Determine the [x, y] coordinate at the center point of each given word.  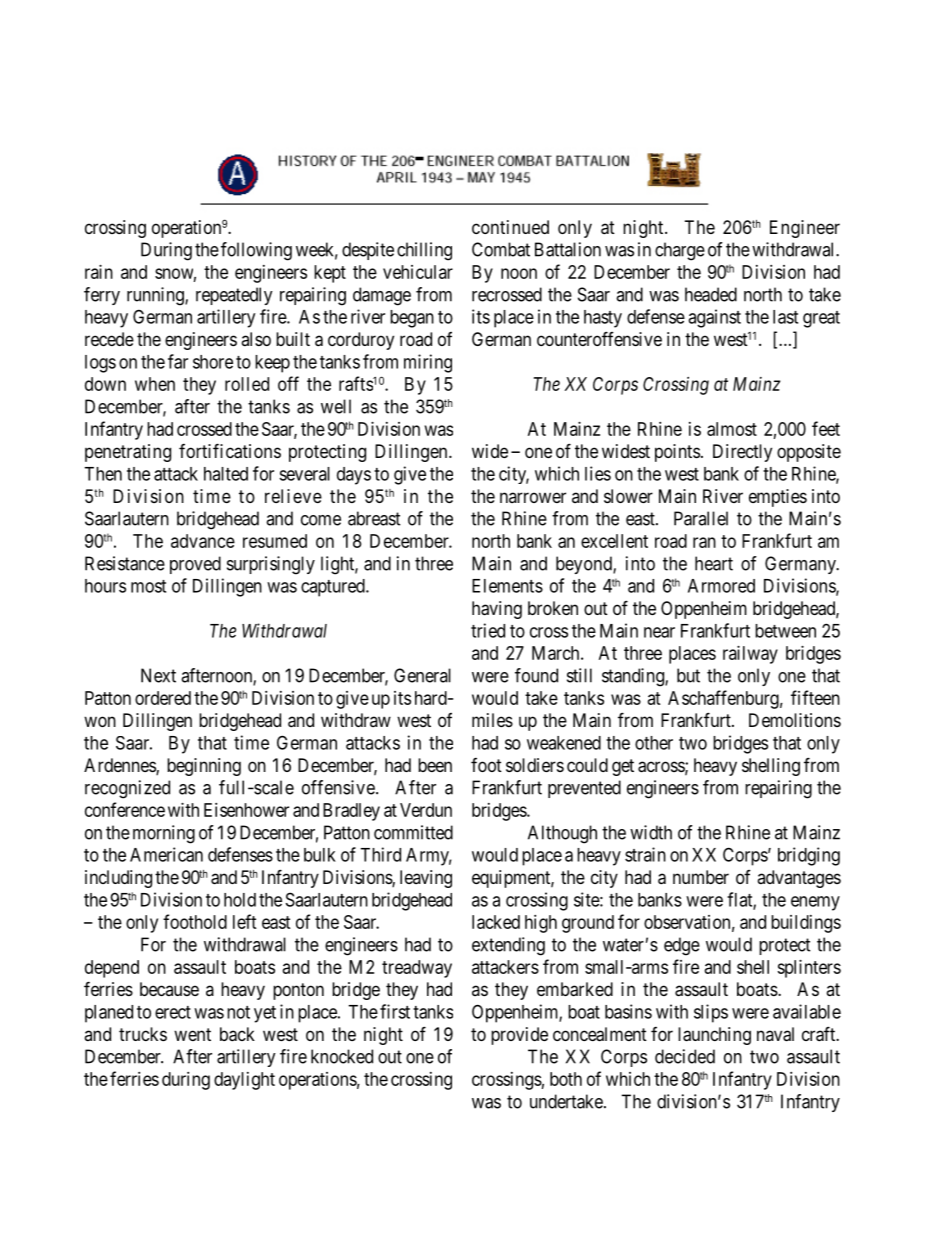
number [701, 877]
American [166, 854]
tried [488, 630]
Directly [742, 453]
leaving [426, 879]
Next [158, 675]
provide [519, 1036]
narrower [533, 497]
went [192, 1034]
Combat [501, 249]
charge [680, 251]
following [256, 251]
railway [750, 655]
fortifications [230, 451]
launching [714, 1036]
